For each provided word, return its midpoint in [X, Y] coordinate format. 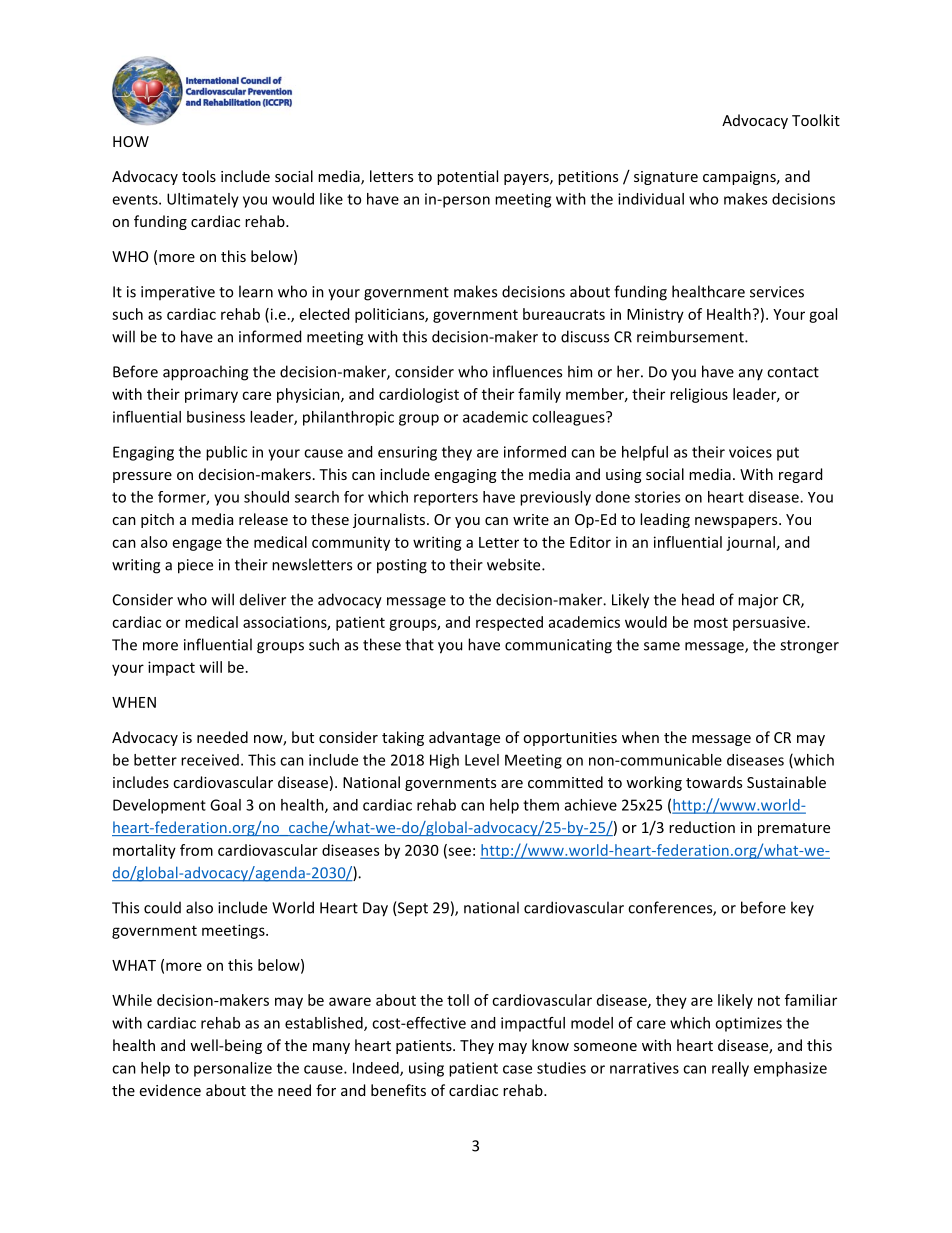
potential [467, 177]
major [758, 601]
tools [199, 176]
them [541, 805]
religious [699, 395]
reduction [702, 827]
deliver [263, 599]
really [730, 1069]
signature [666, 178]
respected [509, 623]
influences [527, 371]
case [517, 1069]
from [196, 850]
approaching [205, 373]
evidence [170, 1090]
